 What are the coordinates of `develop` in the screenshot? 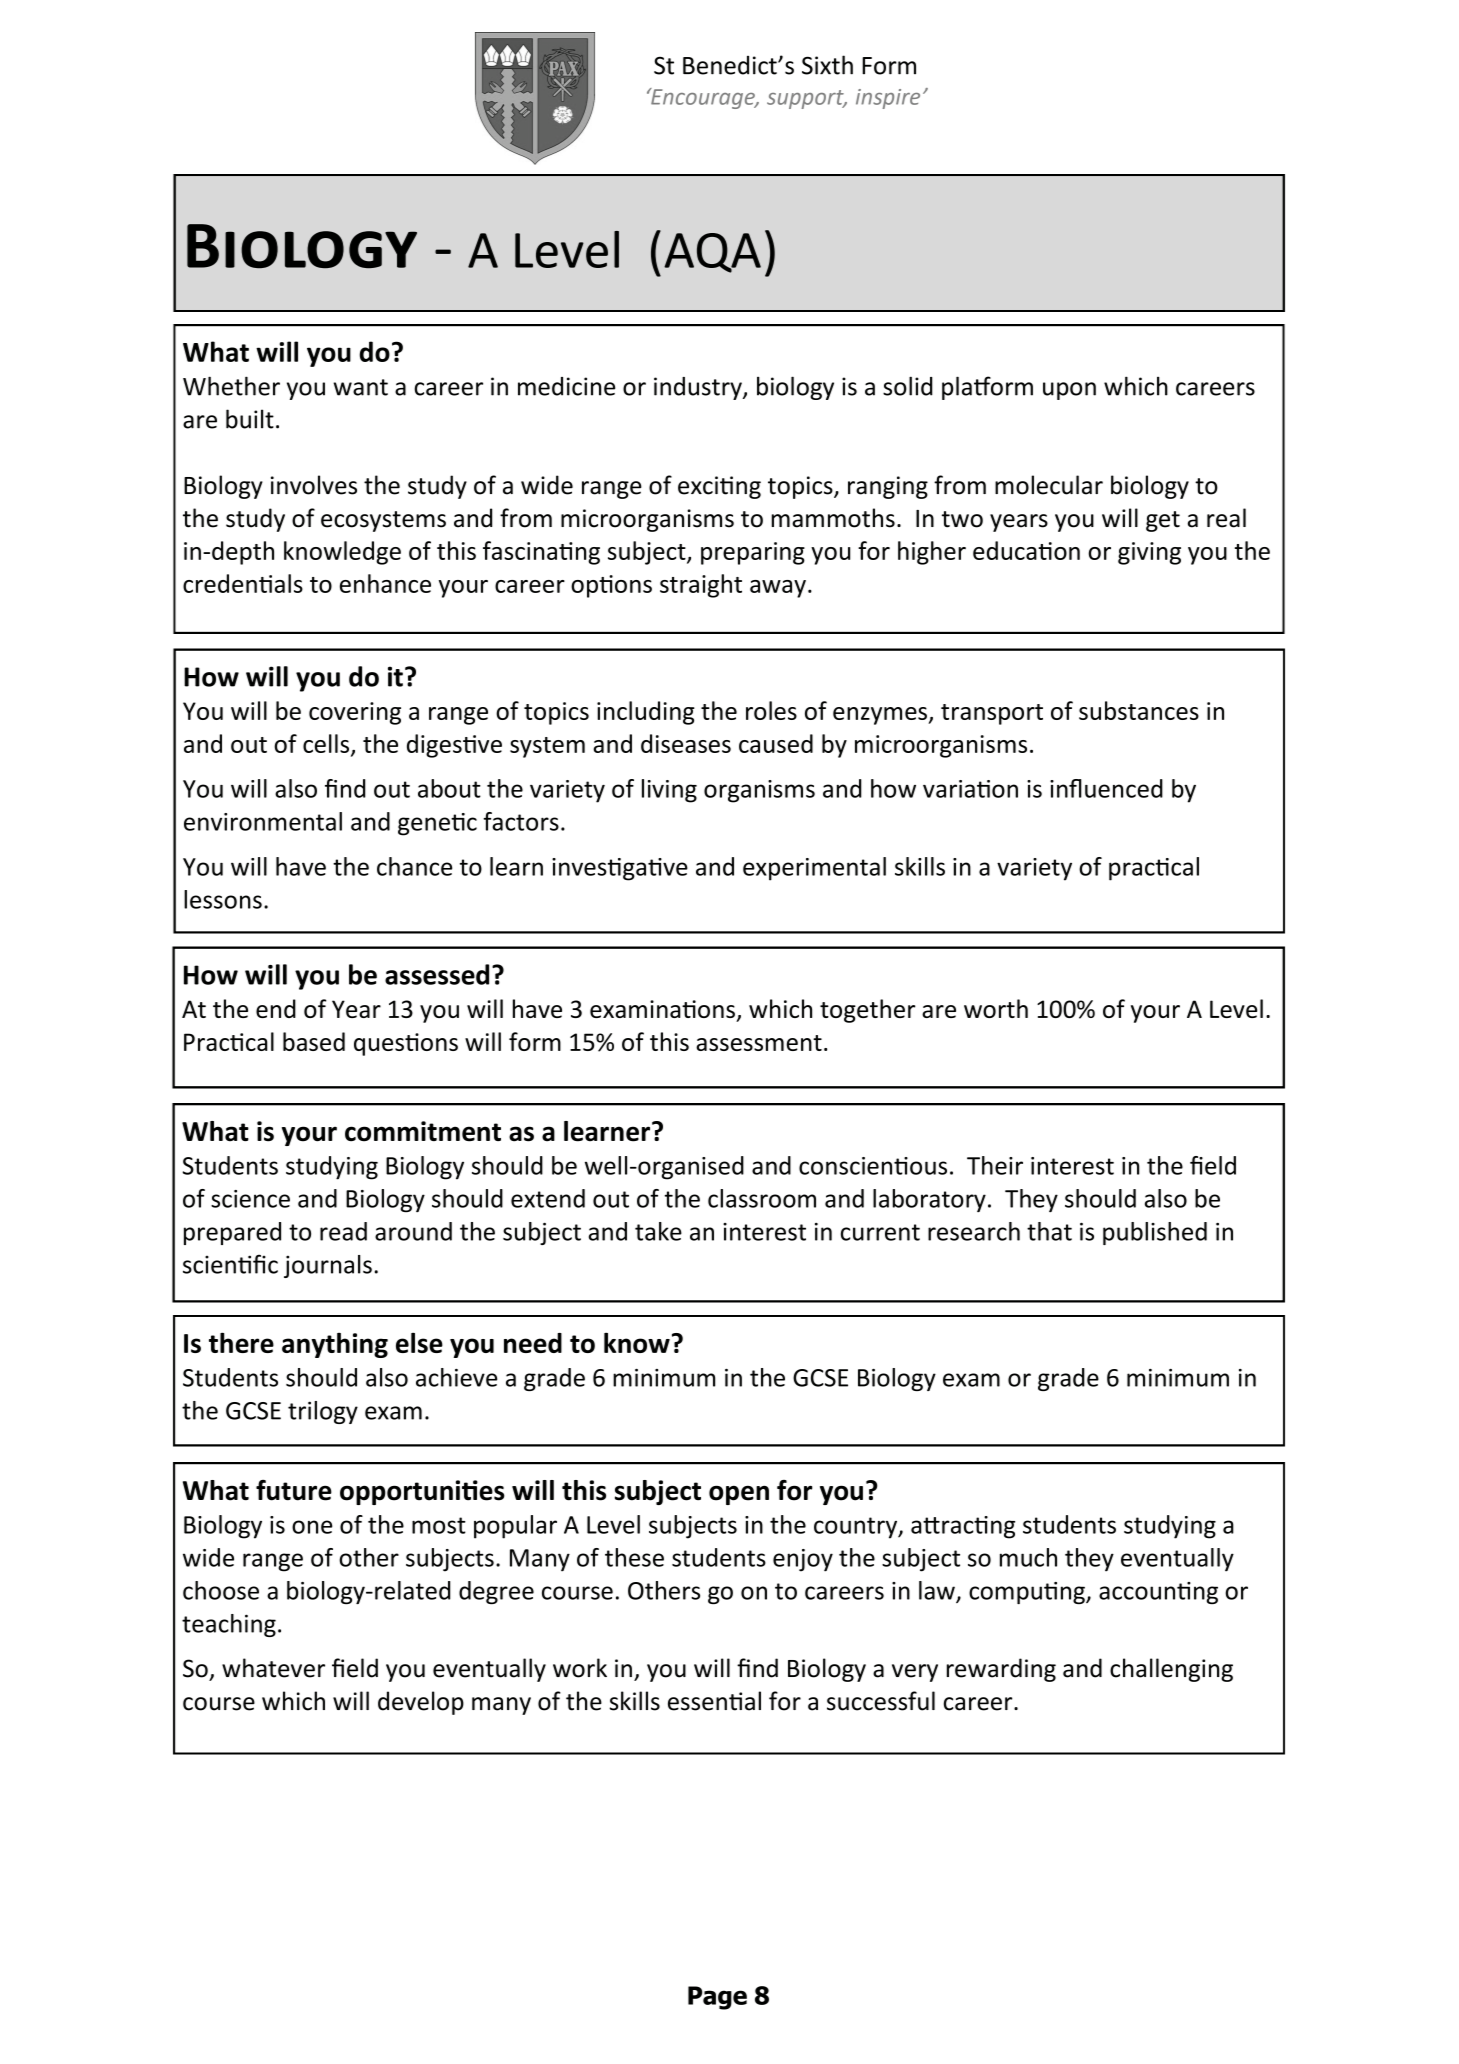 It's located at (421, 1703).
